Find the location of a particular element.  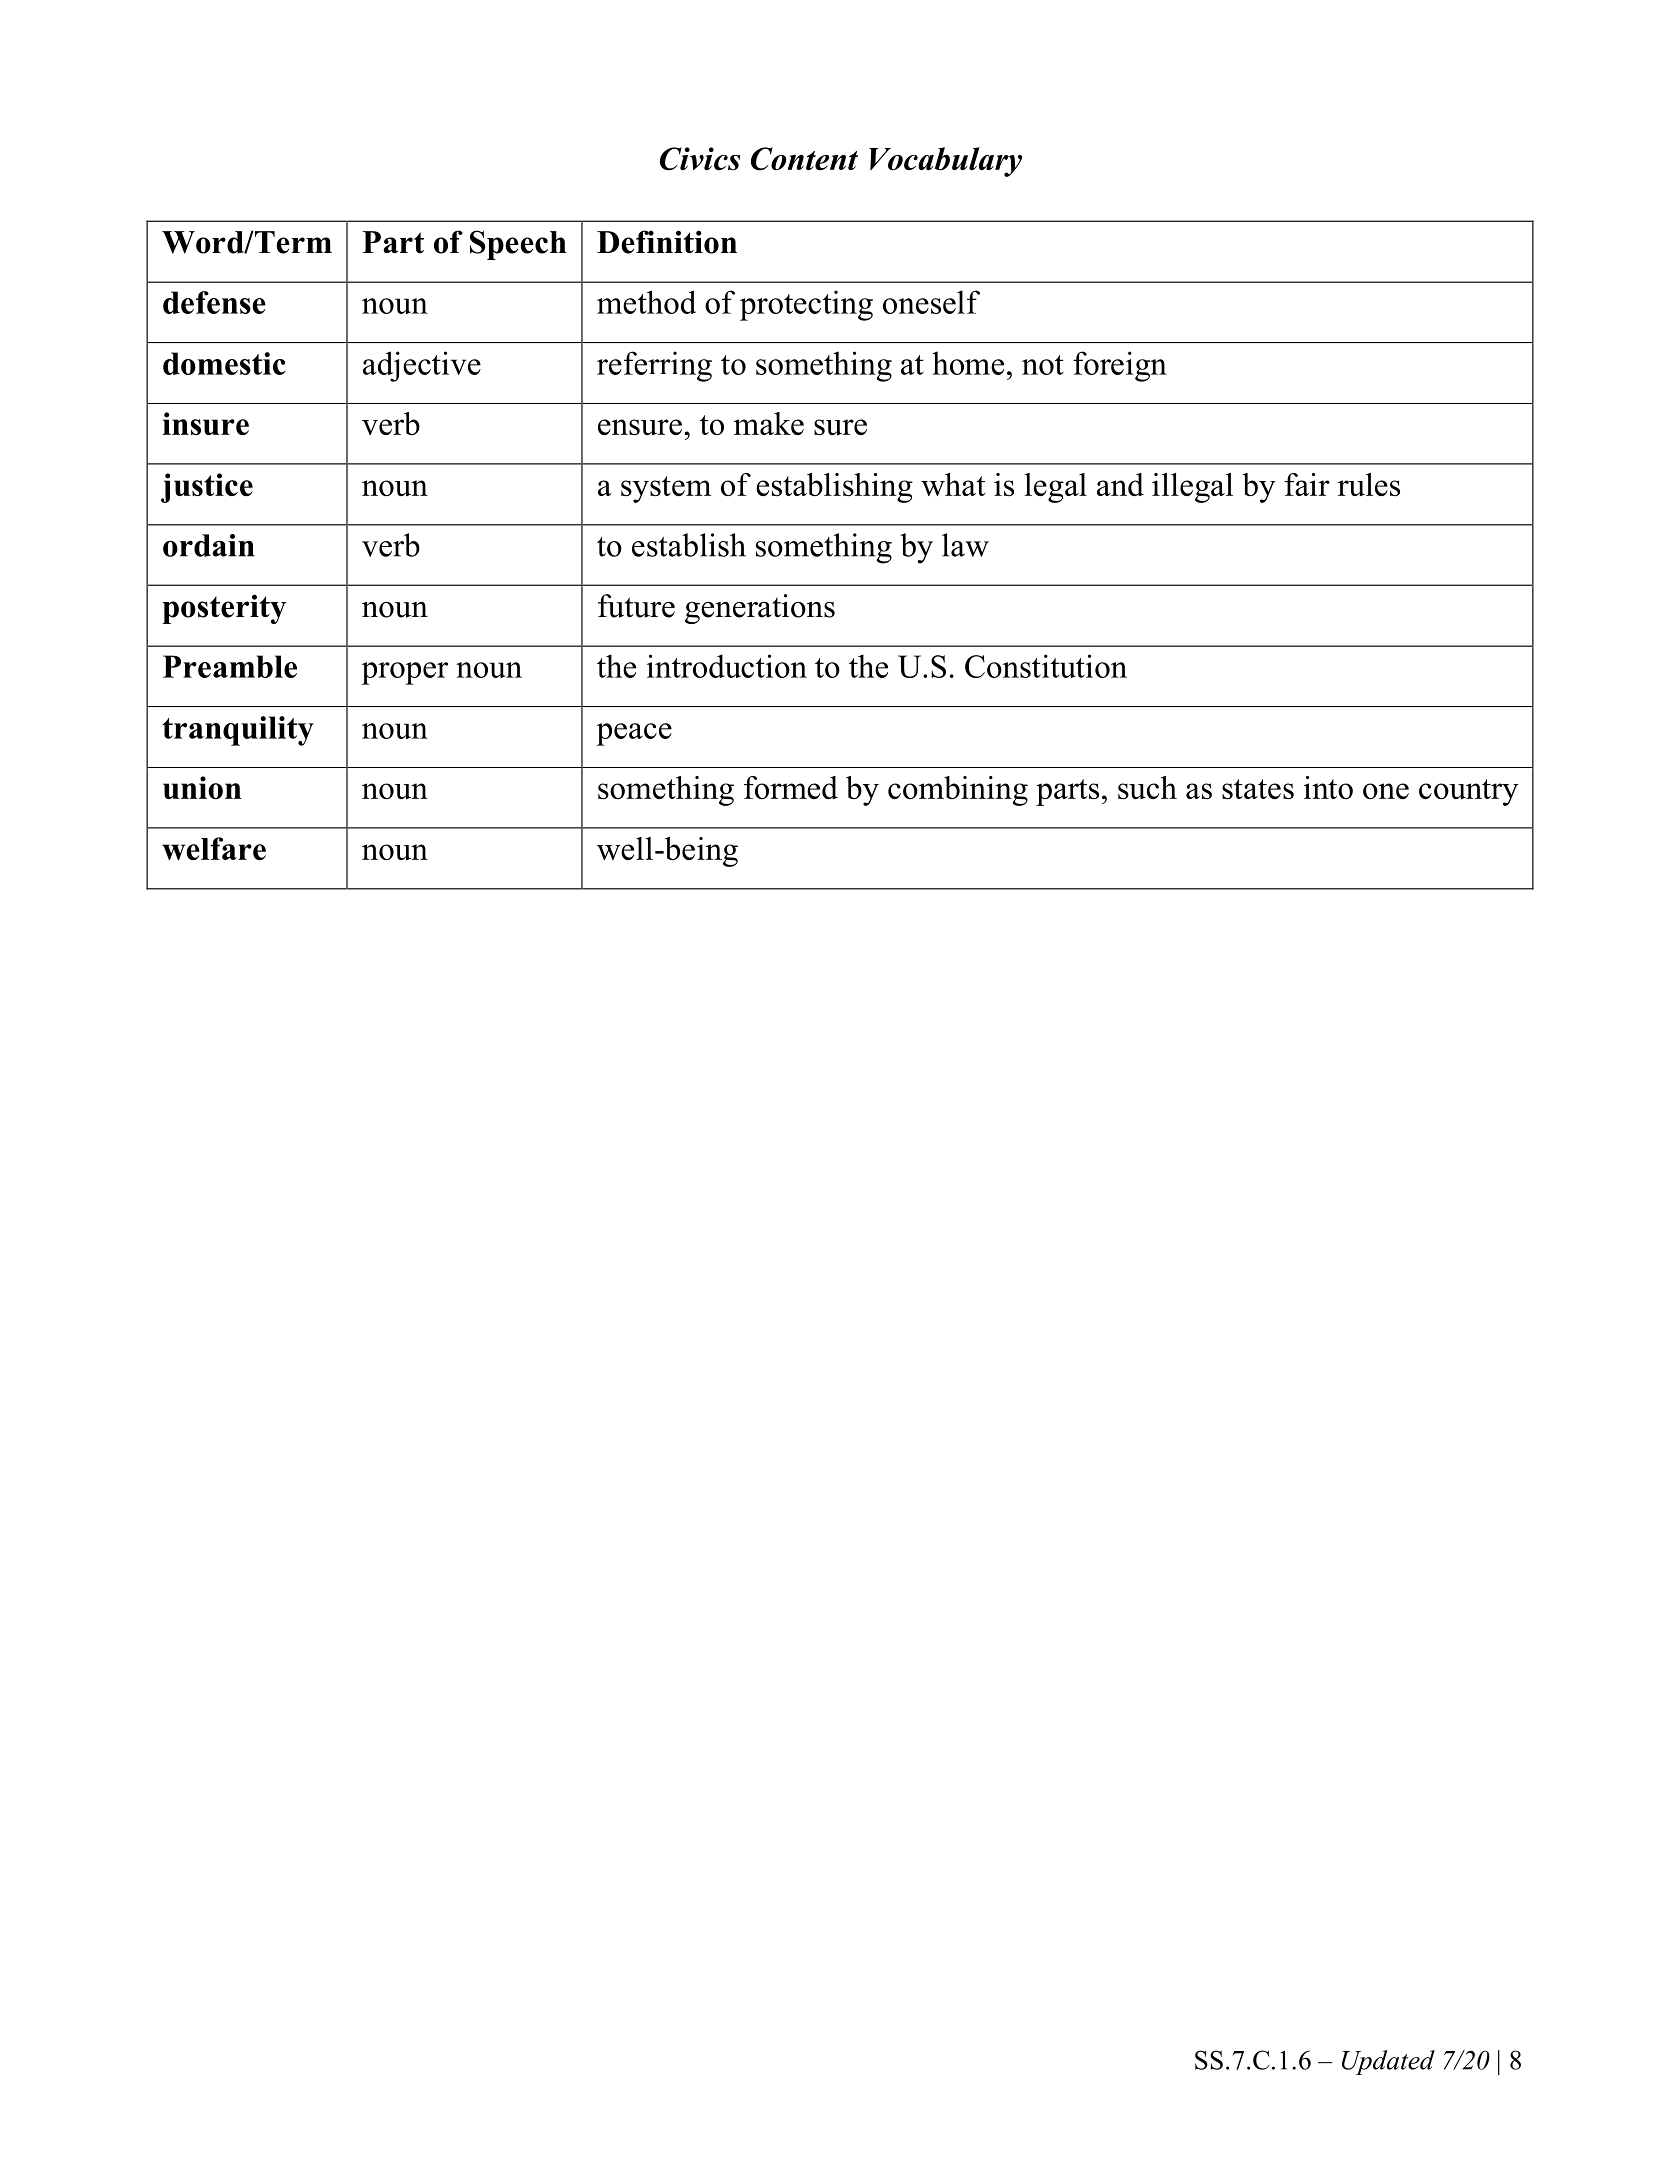

Speech is located at coordinates (518, 245).
